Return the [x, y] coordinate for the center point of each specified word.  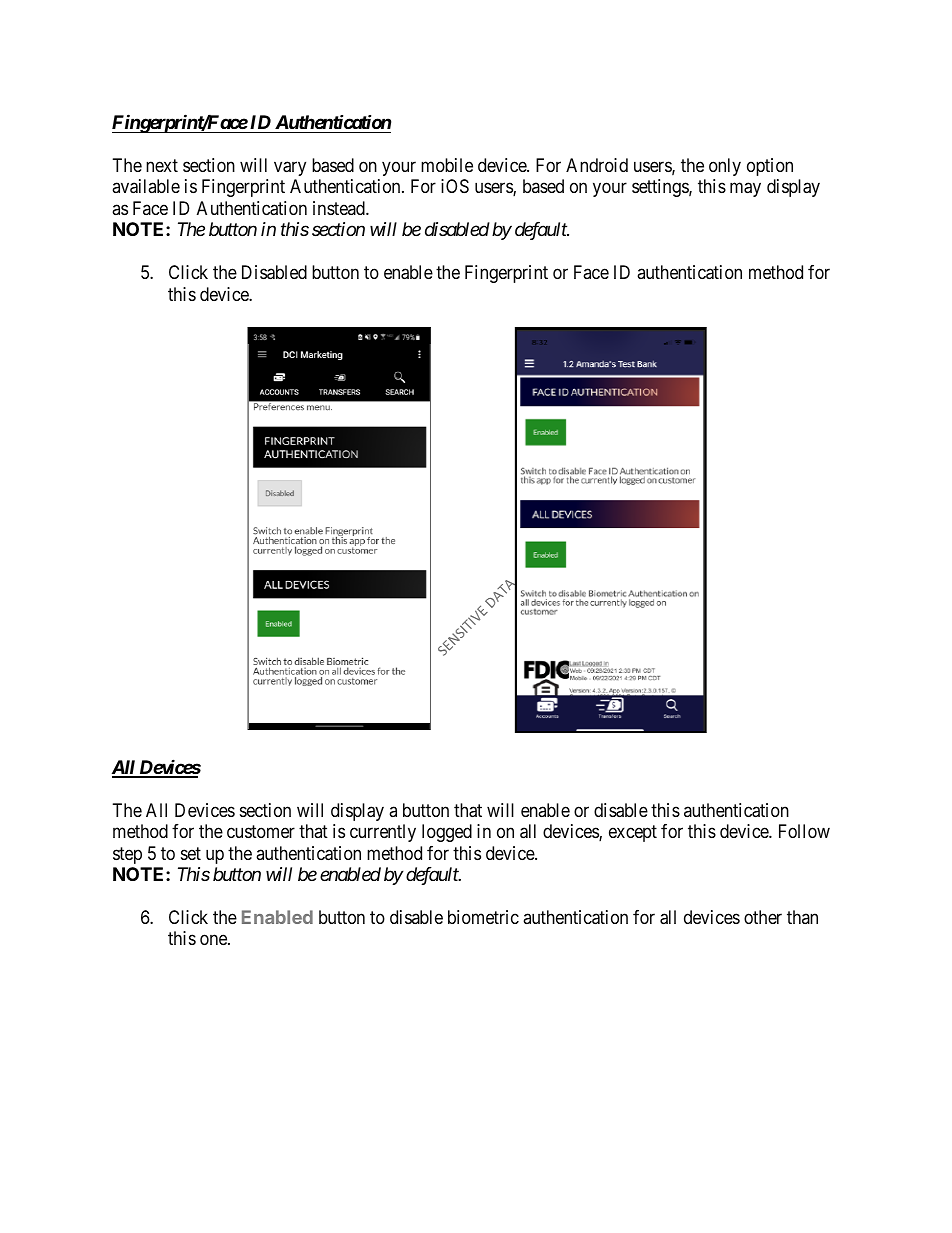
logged [447, 833]
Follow [804, 831]
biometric [483, 917]
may [745, 190]
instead [340, 208]
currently [383, 833]
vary [290, 168]
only [725, 167]
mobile [447, 165]
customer [261, 831]
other [763, 917]
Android [597, 165]
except [633, 833]
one [214, 940]
